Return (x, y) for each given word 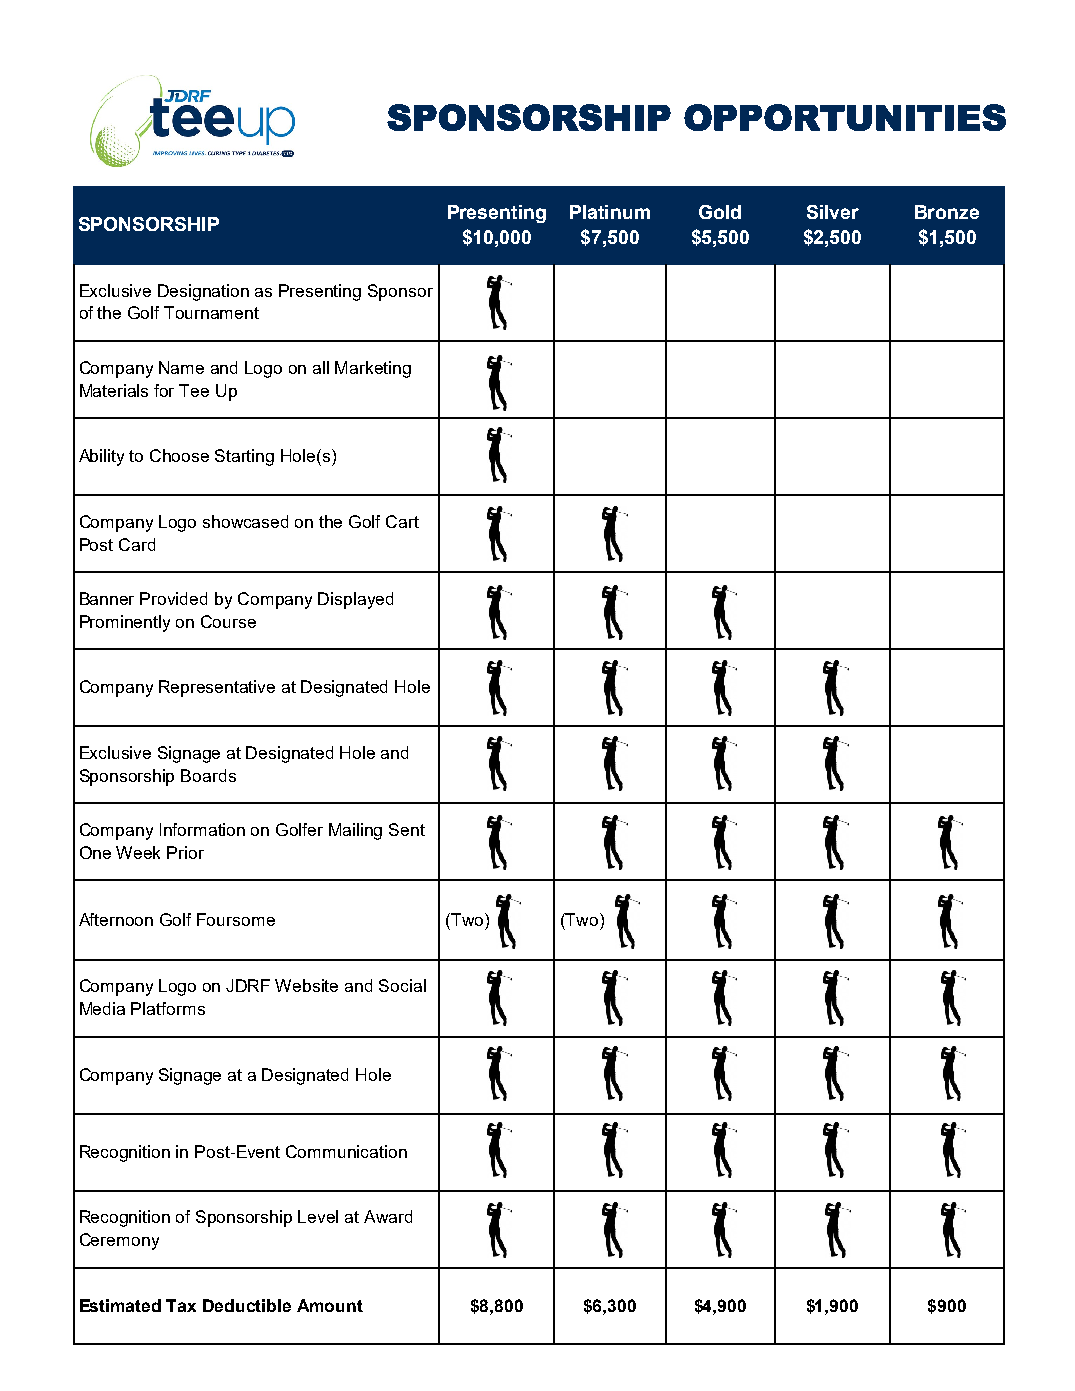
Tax (181, 1305)
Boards (208, 775)
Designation (203, 292)
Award (388, 1216)
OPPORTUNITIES (845, 117)
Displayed (355, 600)
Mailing (355, 831)
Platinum (610, 212)
